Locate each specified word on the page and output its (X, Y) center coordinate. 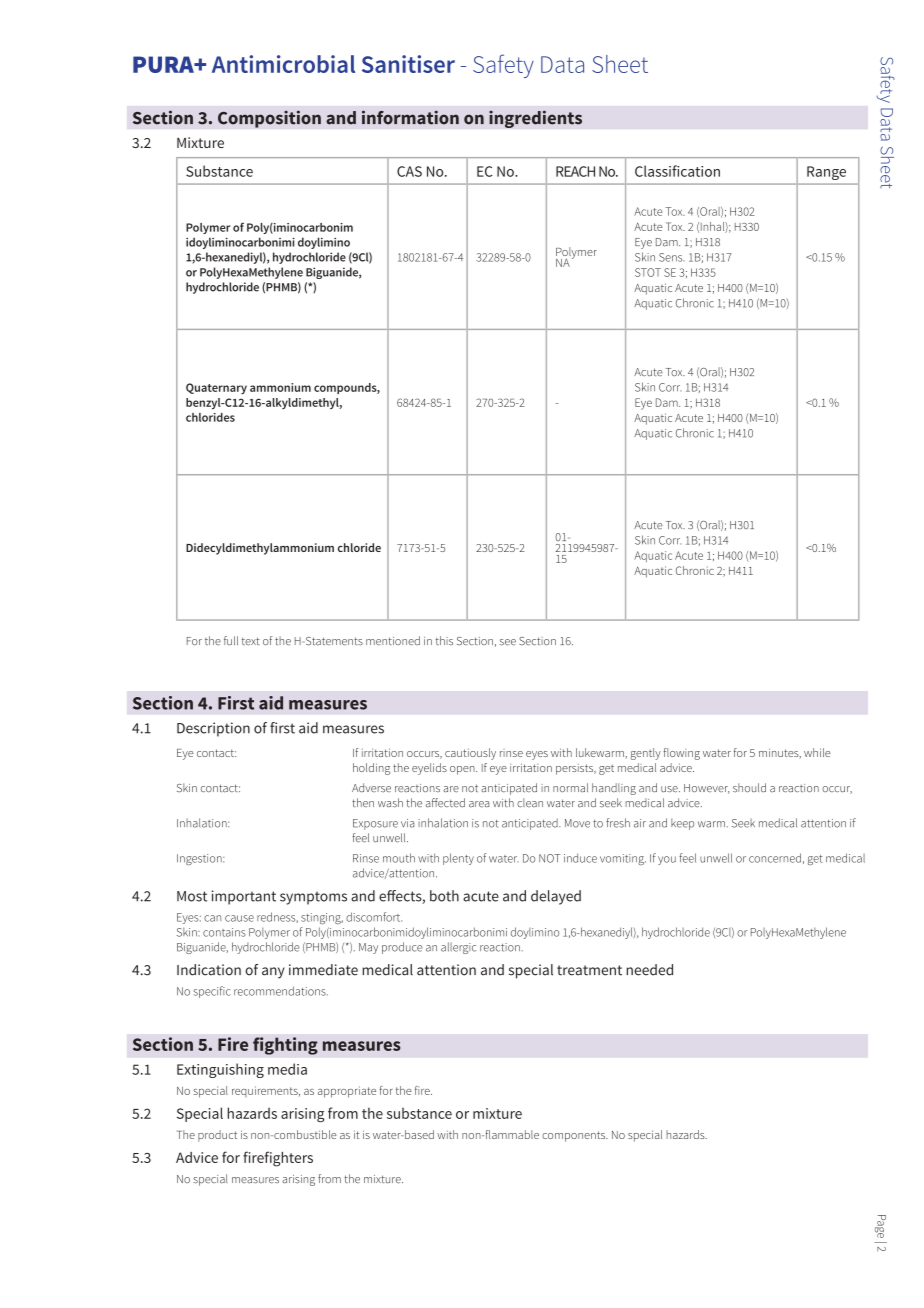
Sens (672, 257)
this (444, 640)
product (217, 1136)
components (575, 1136)
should (749, 788)
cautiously (470, 754)
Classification (677, 171)
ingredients (535, 119)
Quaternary (216, 388)
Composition (269, 119)
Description (213, 729)
